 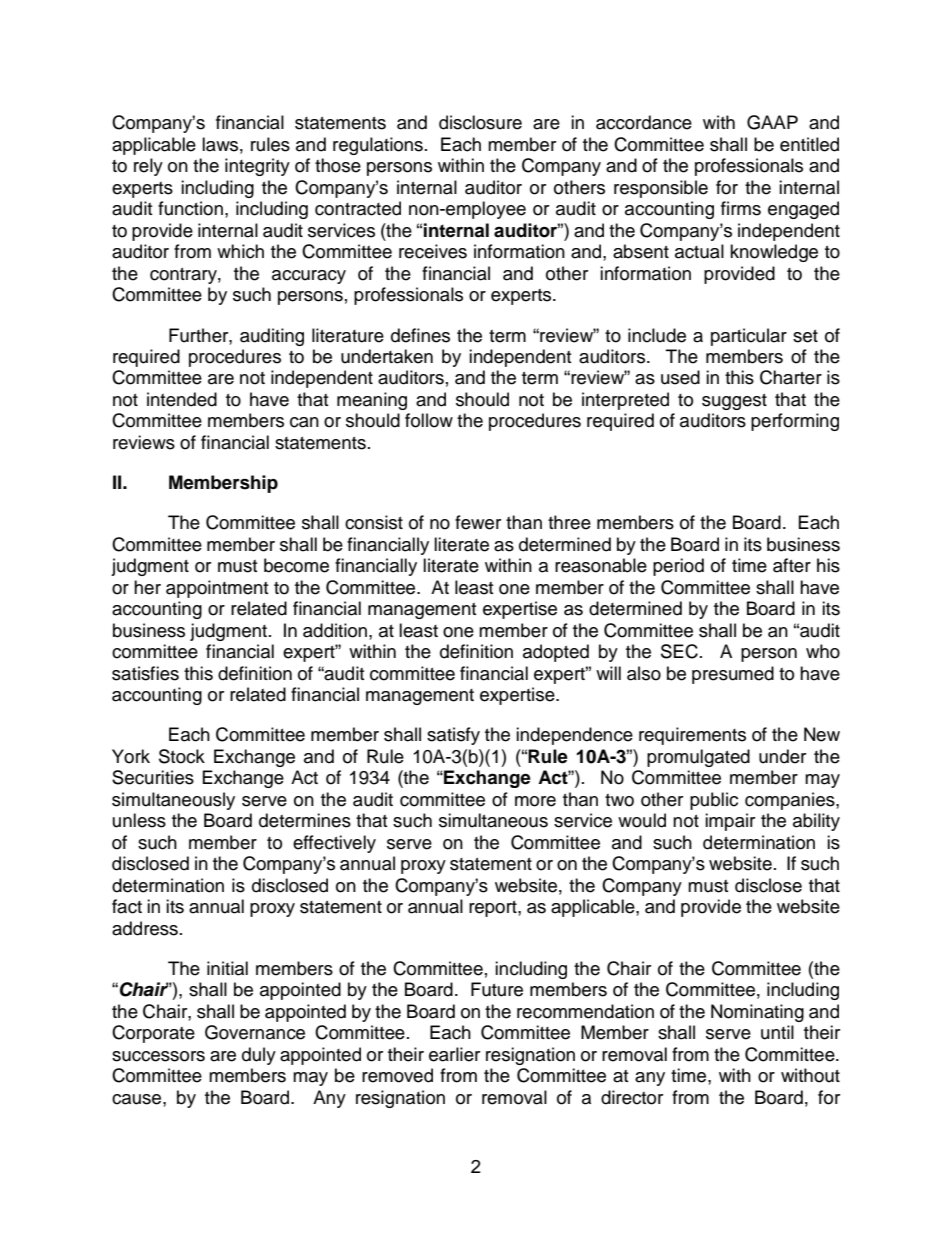 I want to click on impair, so click(x=730, y=822).
